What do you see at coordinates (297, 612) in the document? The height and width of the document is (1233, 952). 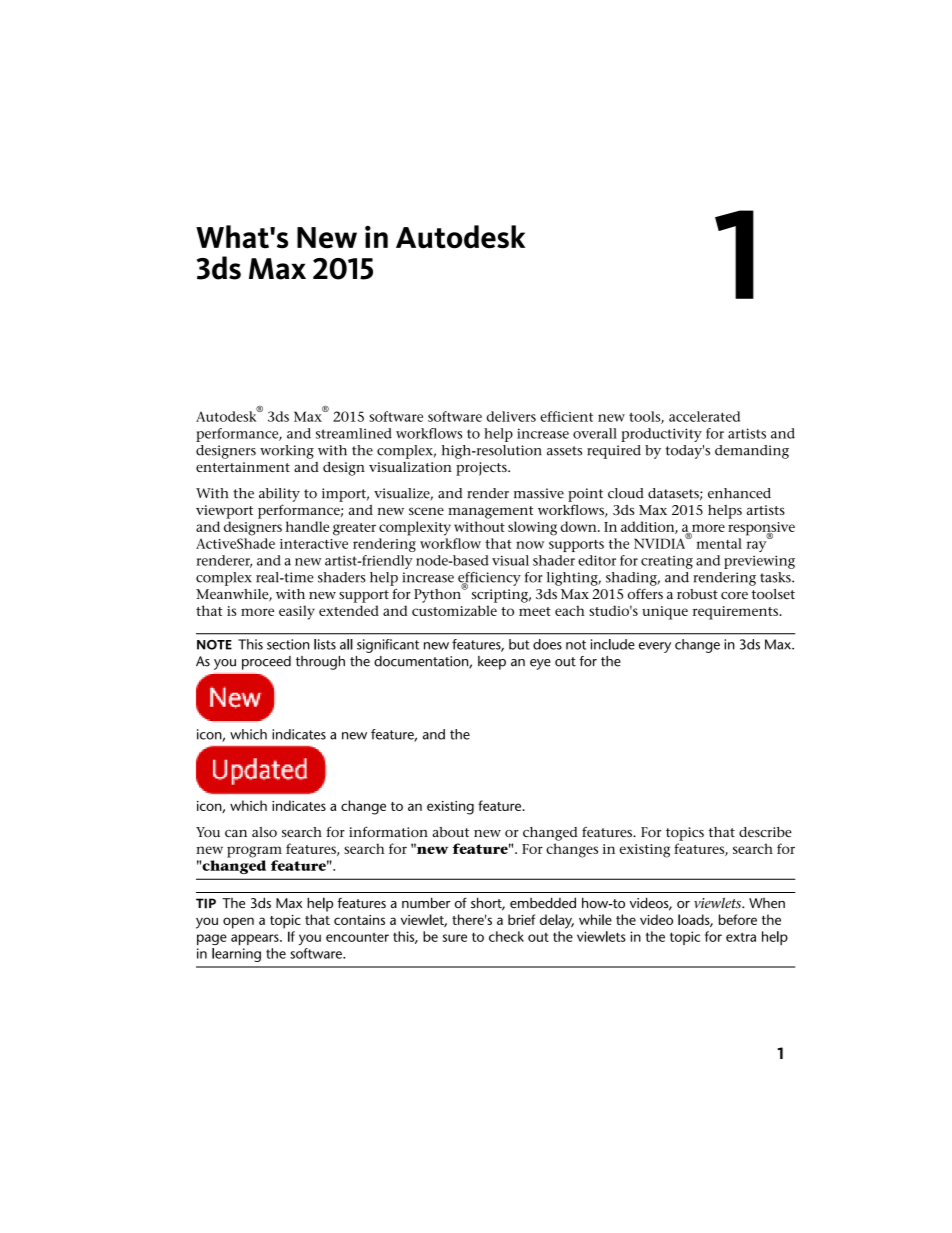 I see `easily` at bounding box center [297, 612].
